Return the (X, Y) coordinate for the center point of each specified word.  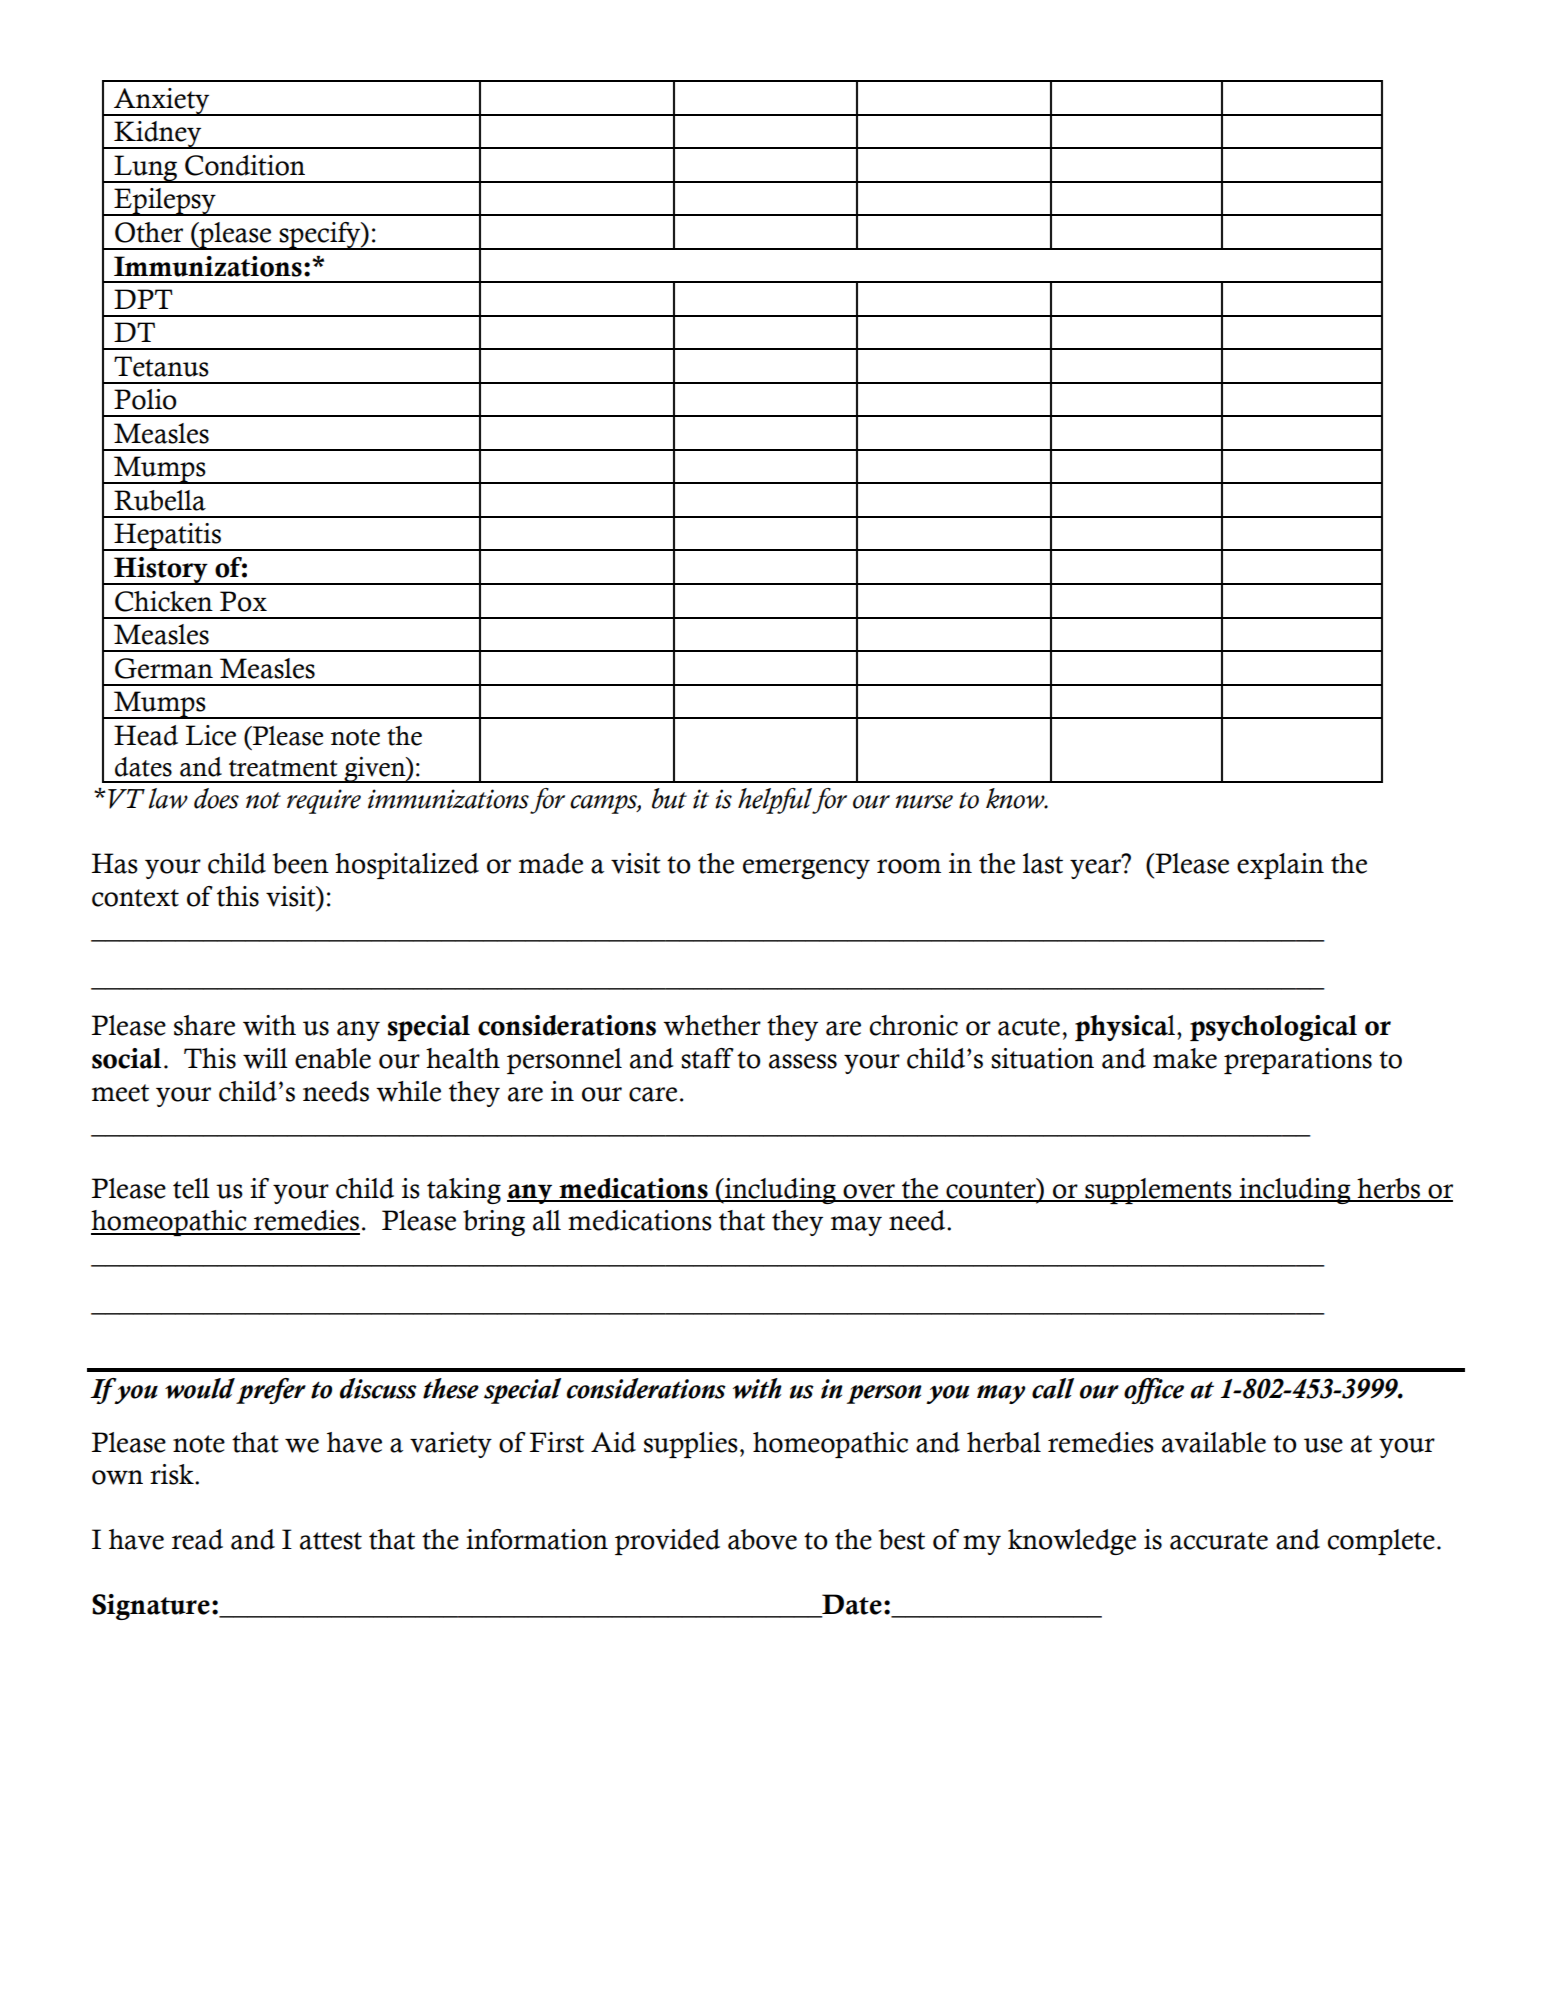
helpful (775, 801)
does (216, 798)
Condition (245, 165)
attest (331, 1541)
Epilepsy (165, 202)
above (762, 1539)
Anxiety (162, 102)
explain (1280, 866)
